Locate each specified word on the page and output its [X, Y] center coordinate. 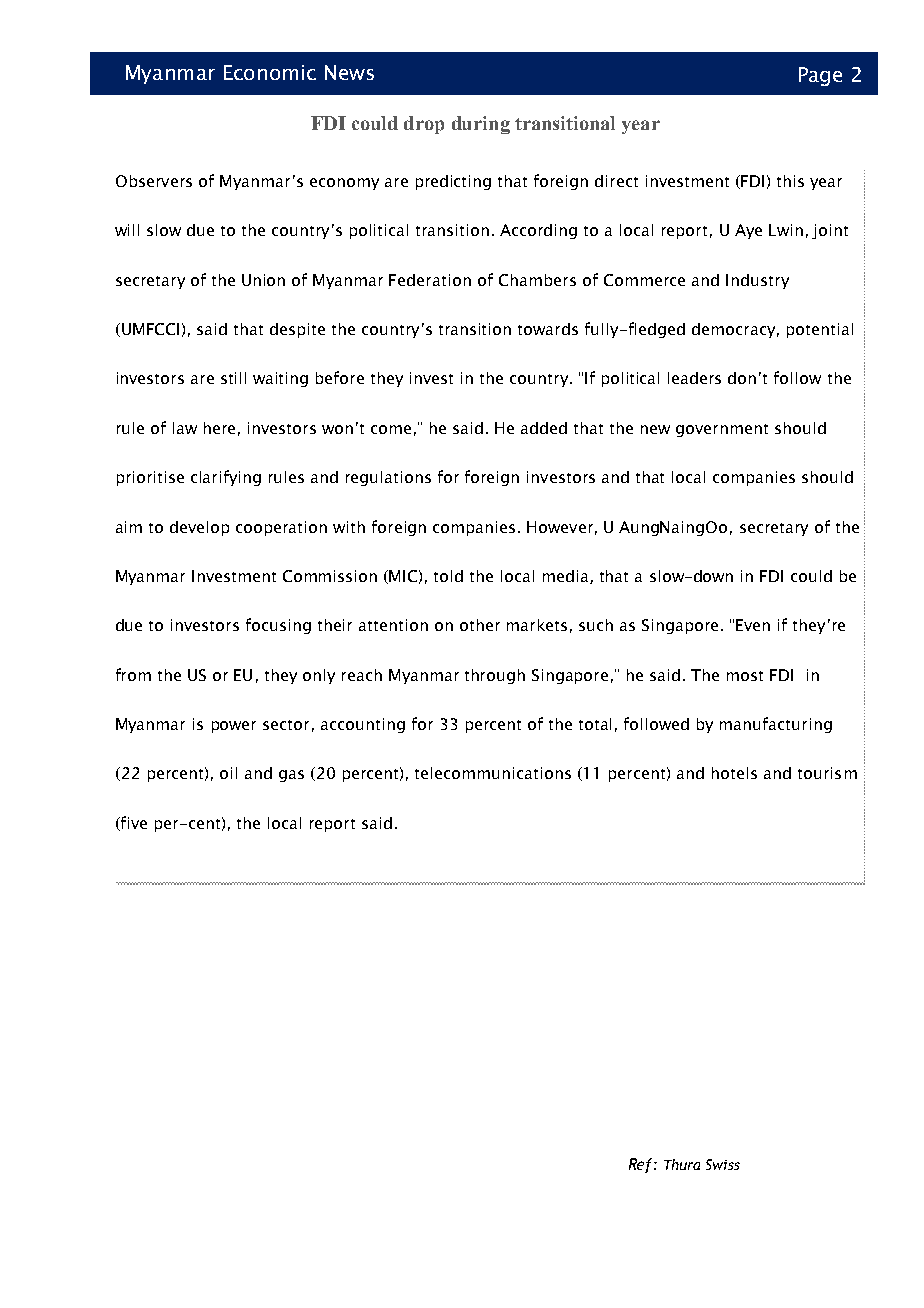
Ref [642, 1165]
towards [548, 329]
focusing [278, 626]
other [480, 625]
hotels [734, 773]
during [481, 125]
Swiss [723, 1164]
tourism [827, 773]
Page [820, 76]
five [133, 823]
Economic [270, 72]
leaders [694, 378]
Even [753, 625]
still [233, 378]
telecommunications [493, 773]
